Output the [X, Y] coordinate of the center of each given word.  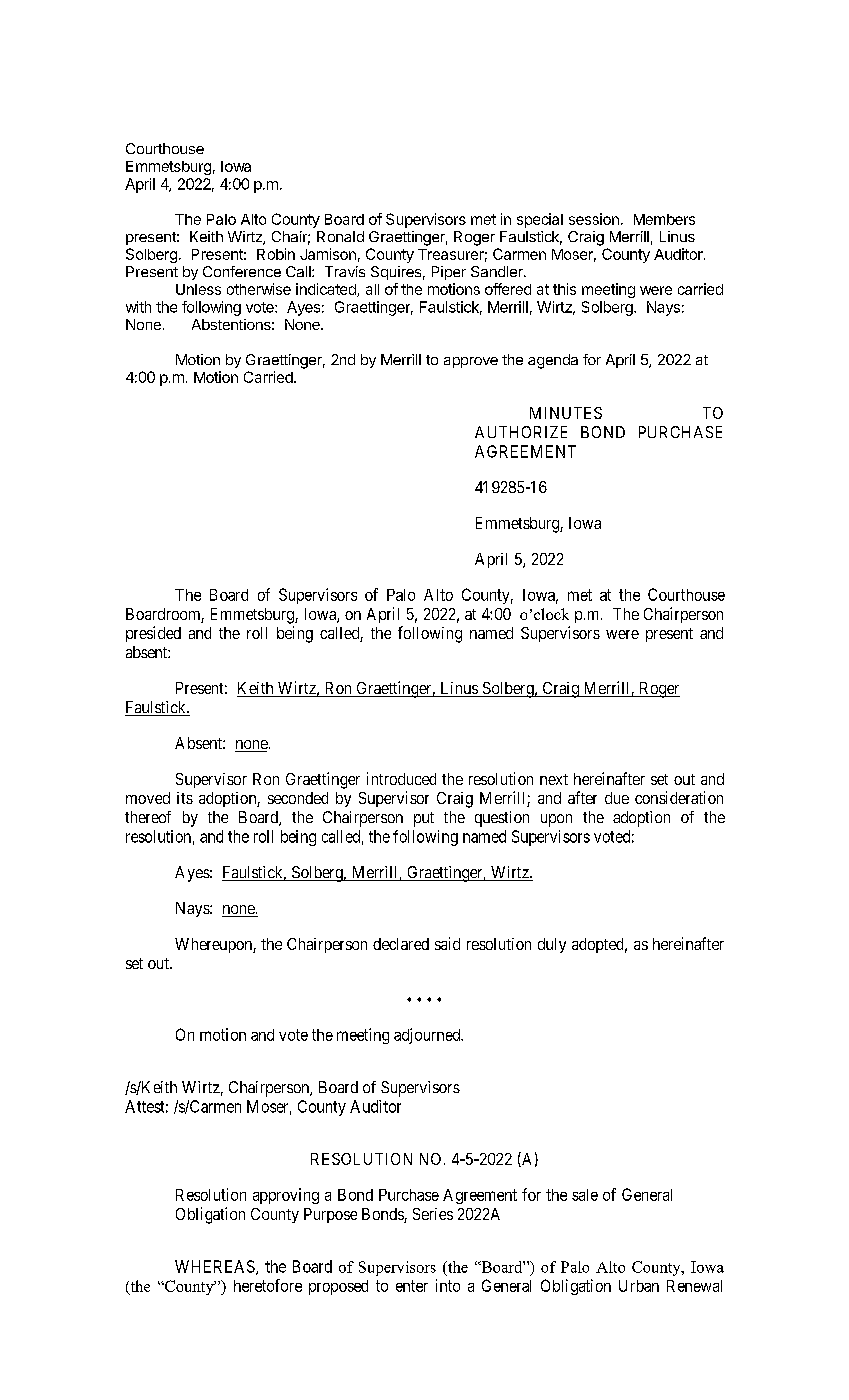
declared [401, 944]
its [185, 798]
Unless [198, 289]
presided [153, 634]
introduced [401, 778]
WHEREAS [216, 1267]
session [594, 219]
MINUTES [566, 413]
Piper [449, 273]
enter [412, 1286]
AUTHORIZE [521, 432]
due [617, 798]
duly [552, 945]
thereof [148, 817]
